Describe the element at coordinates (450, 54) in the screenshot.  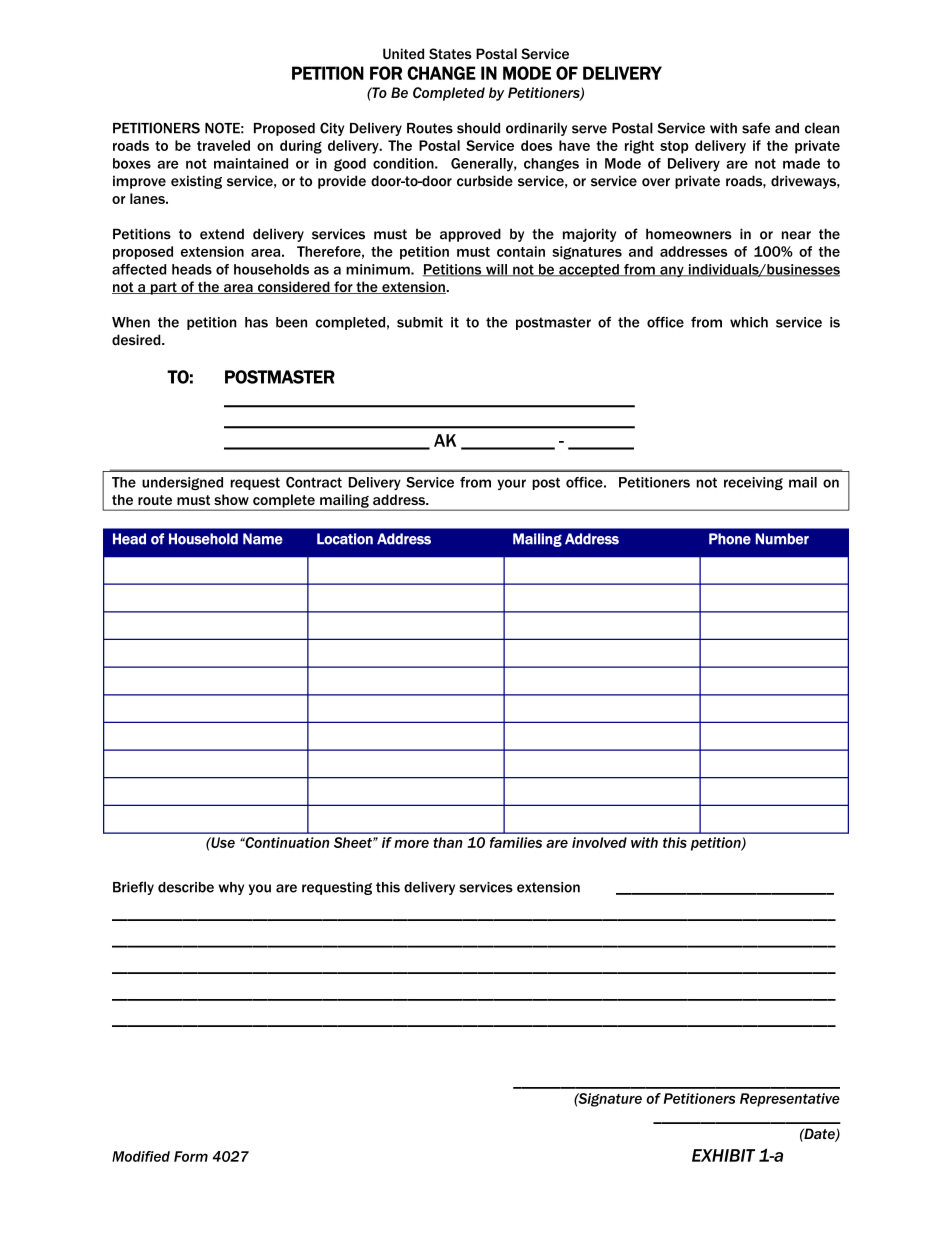
I see `States` at that location.
